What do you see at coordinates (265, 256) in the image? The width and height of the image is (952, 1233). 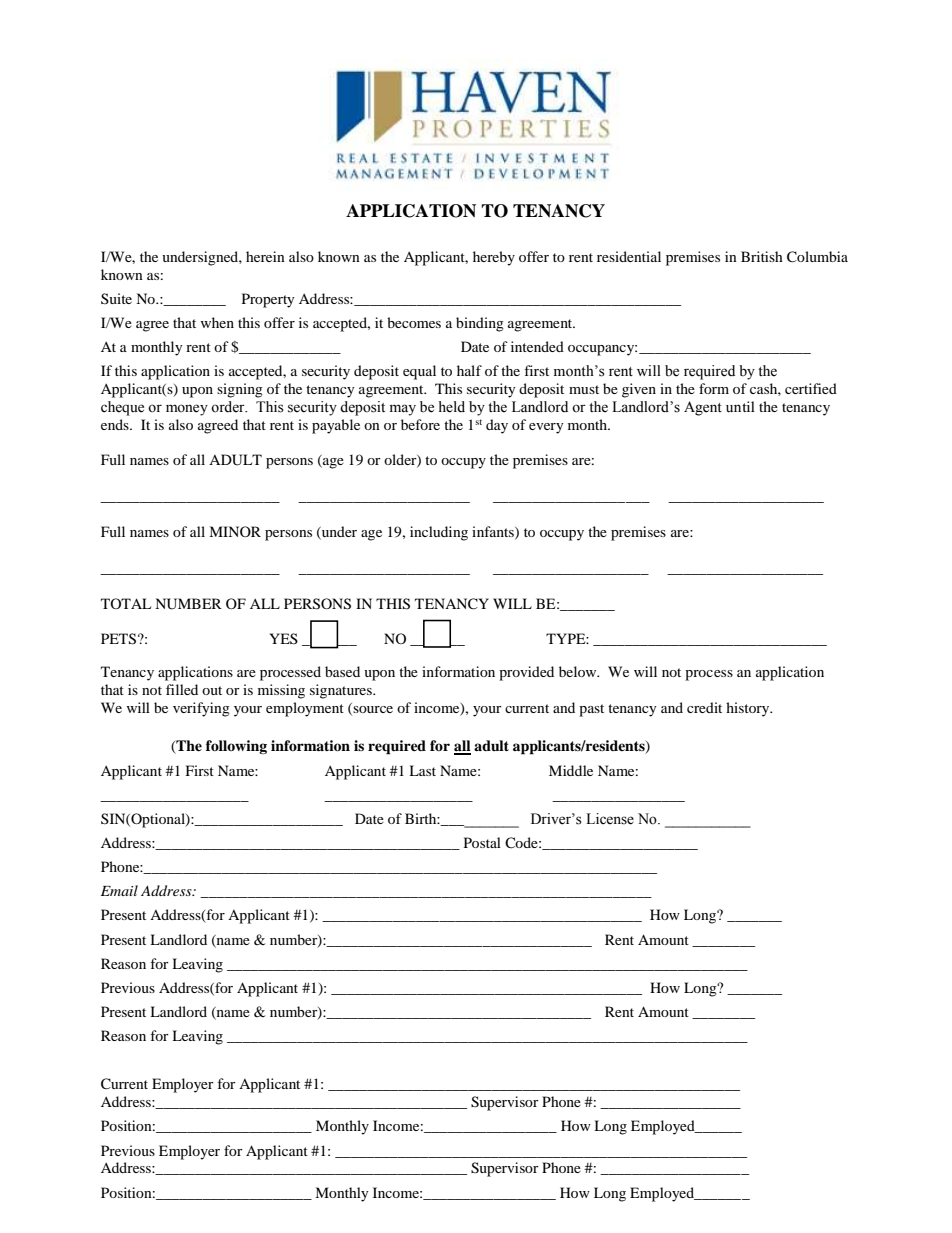 I see `herein` at bounding box center [265, 256].
